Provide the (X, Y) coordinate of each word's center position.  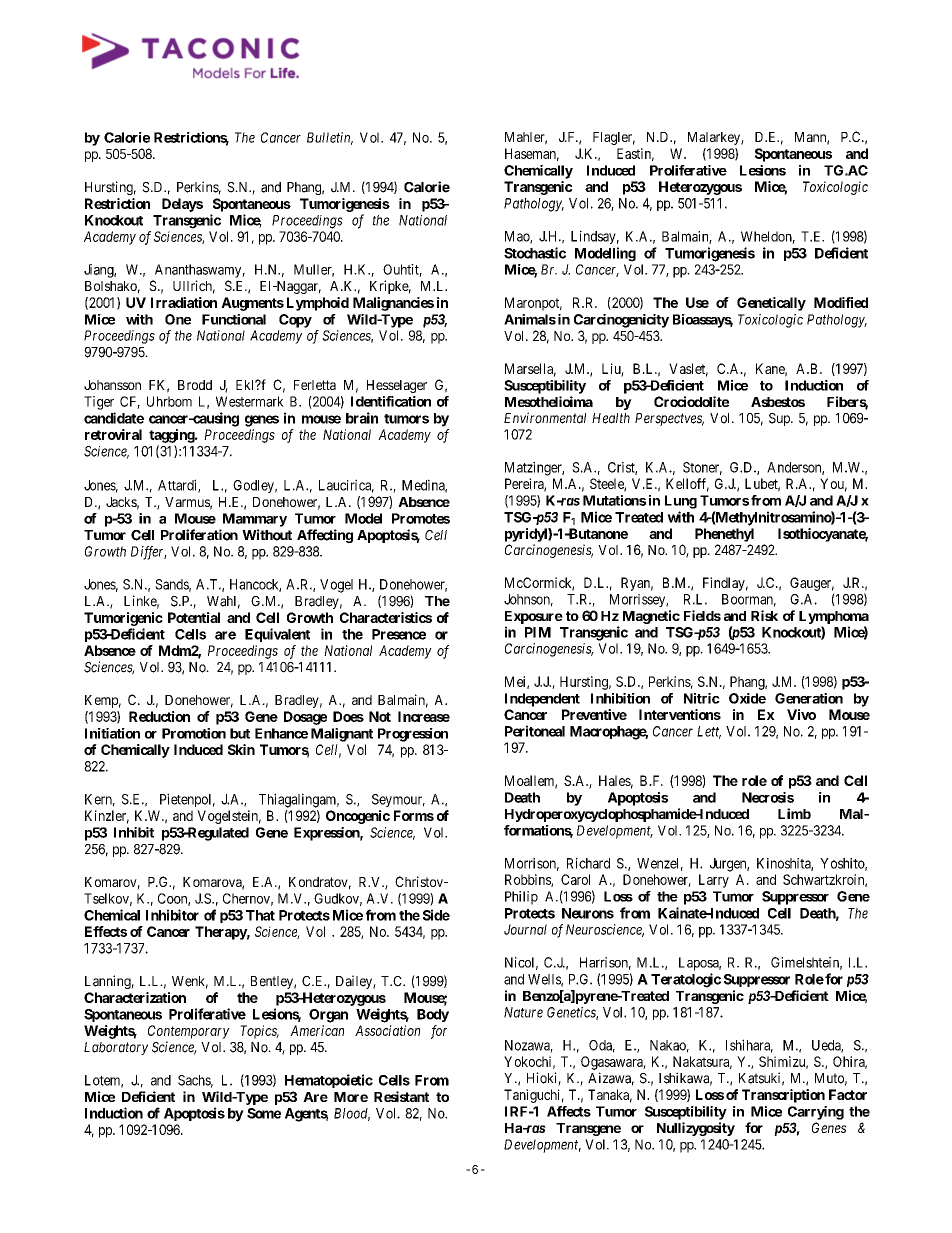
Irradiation (184, 302)
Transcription (783, 1096)
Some (264, 1113)
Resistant (401, 1096)
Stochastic (535, 253)
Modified (841, 302)
